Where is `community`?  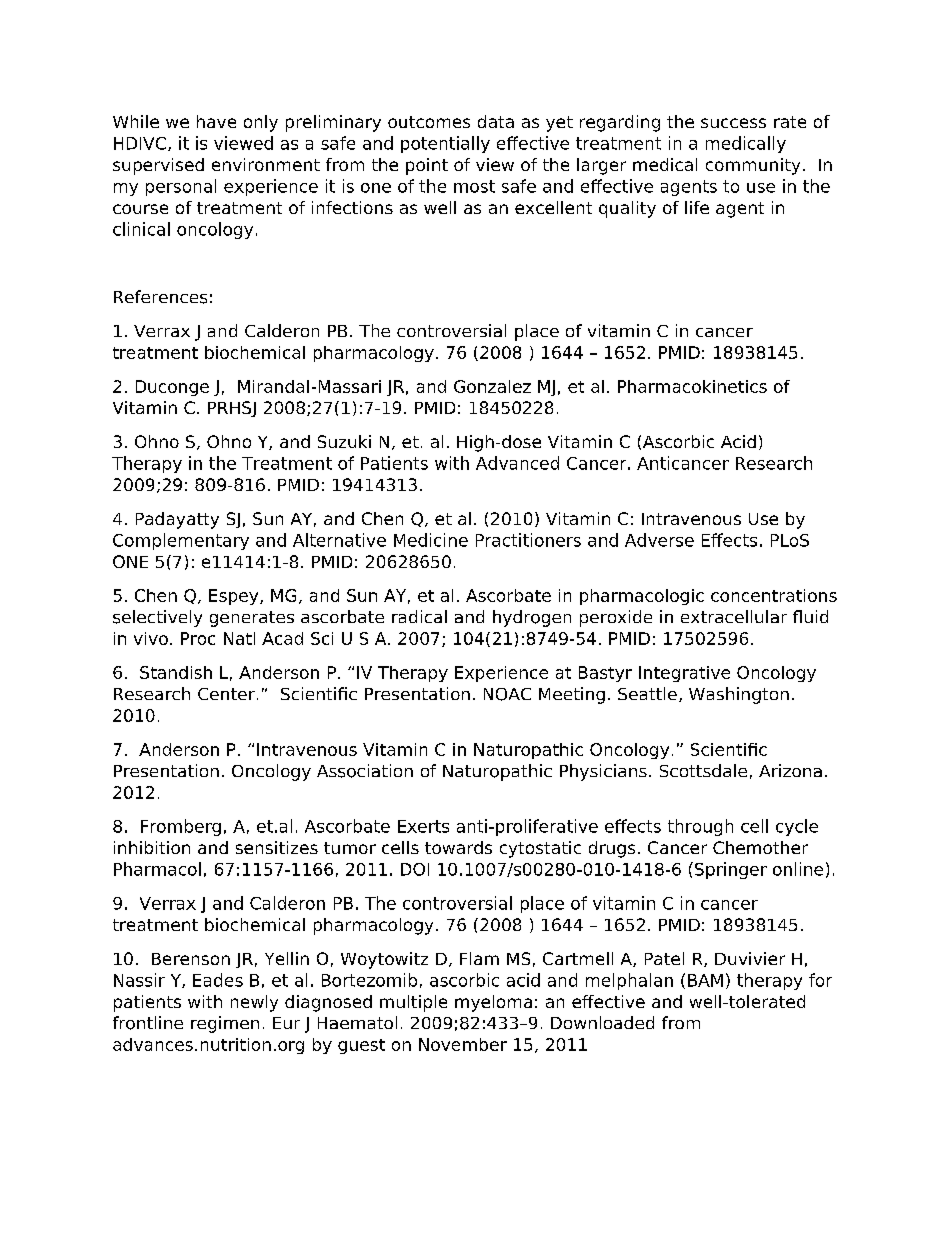
community is located at coordinates (753, 166).
